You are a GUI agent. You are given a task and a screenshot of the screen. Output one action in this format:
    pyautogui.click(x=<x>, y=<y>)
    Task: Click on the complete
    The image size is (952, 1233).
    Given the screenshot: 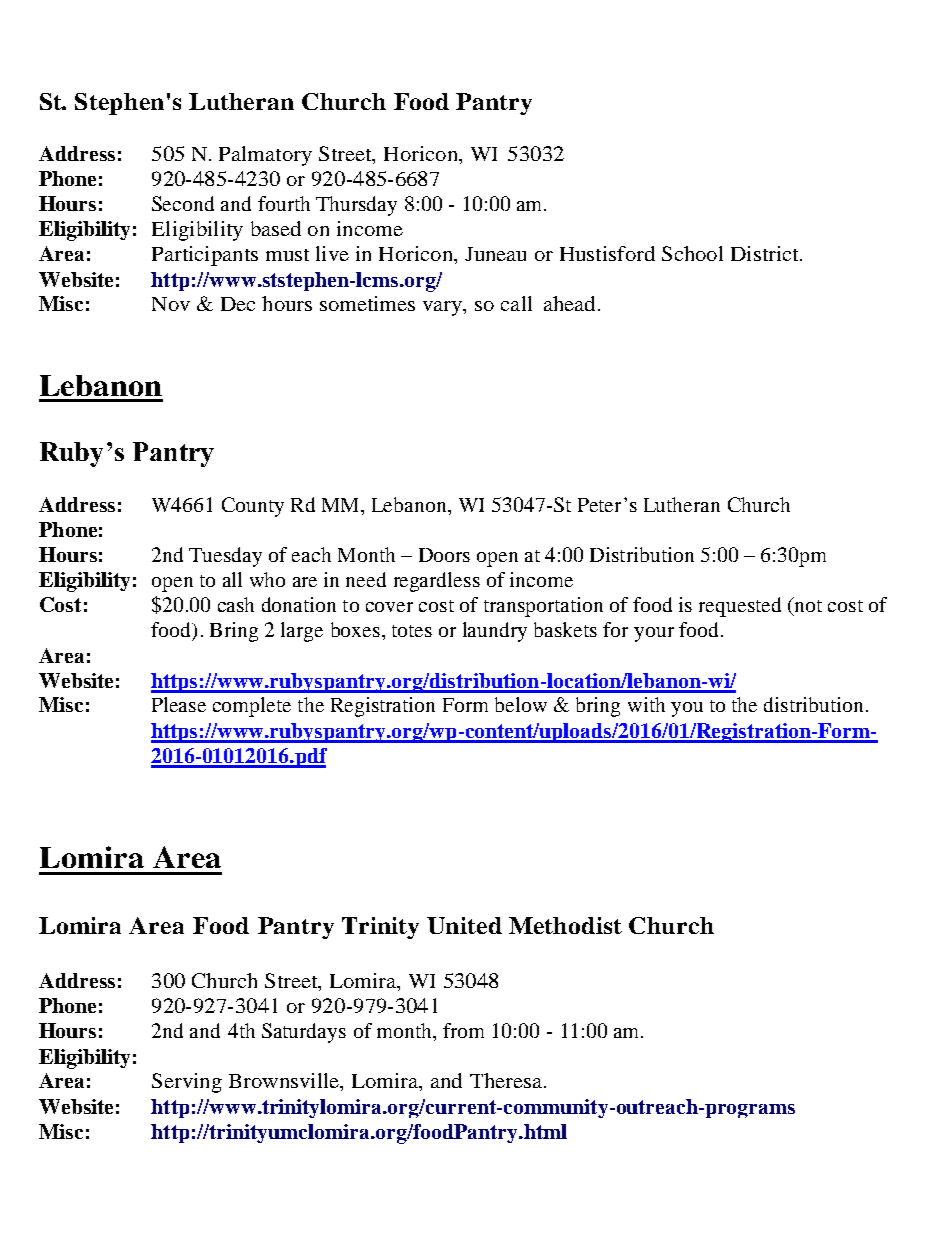 What is the action you would take?
    pyautogui.click(x=252, y=707)
